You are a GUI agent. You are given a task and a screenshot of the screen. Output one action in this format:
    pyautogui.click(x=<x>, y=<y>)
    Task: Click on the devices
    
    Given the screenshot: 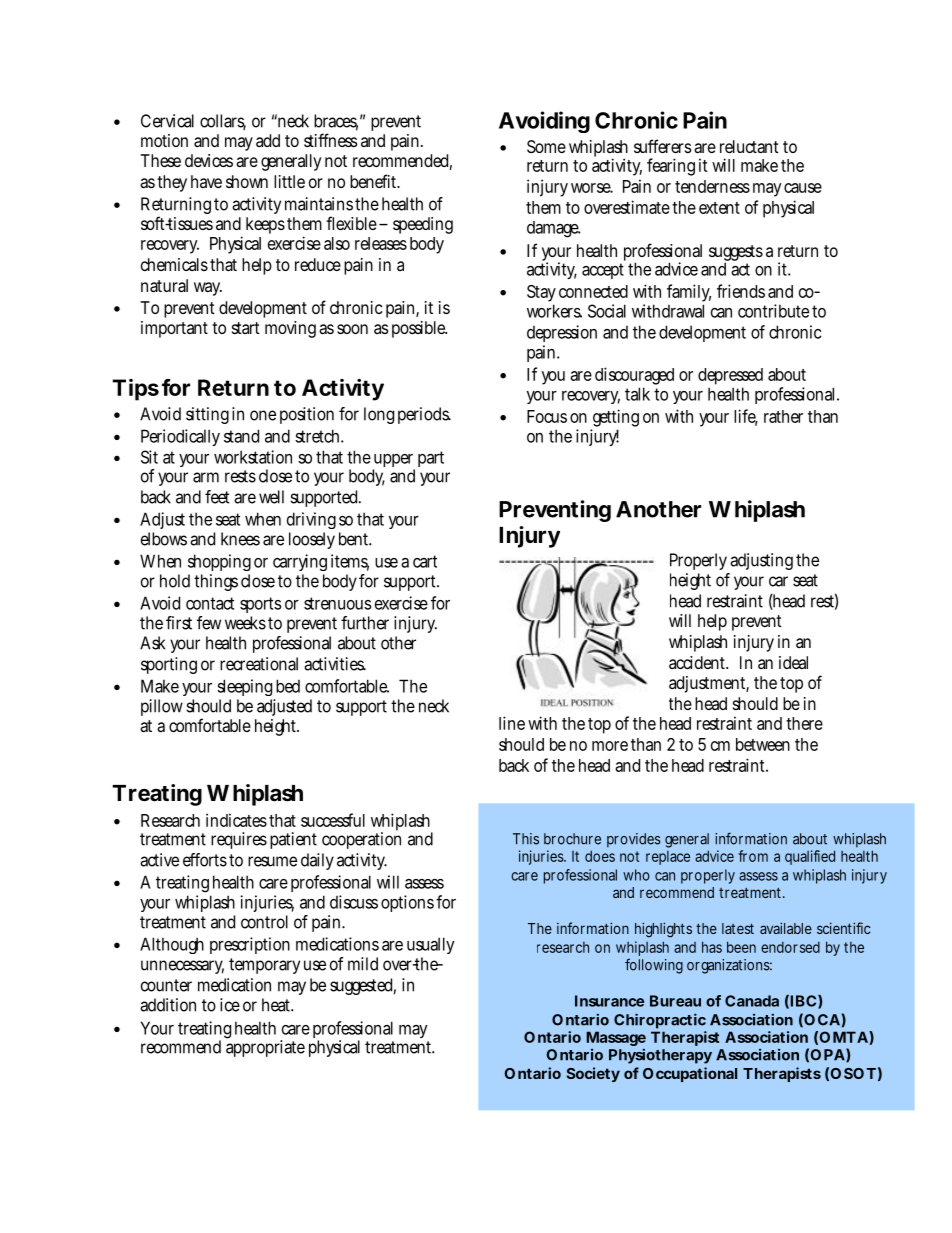 What is the action you would take?
    pyautogui.click(x=209, y=160)
